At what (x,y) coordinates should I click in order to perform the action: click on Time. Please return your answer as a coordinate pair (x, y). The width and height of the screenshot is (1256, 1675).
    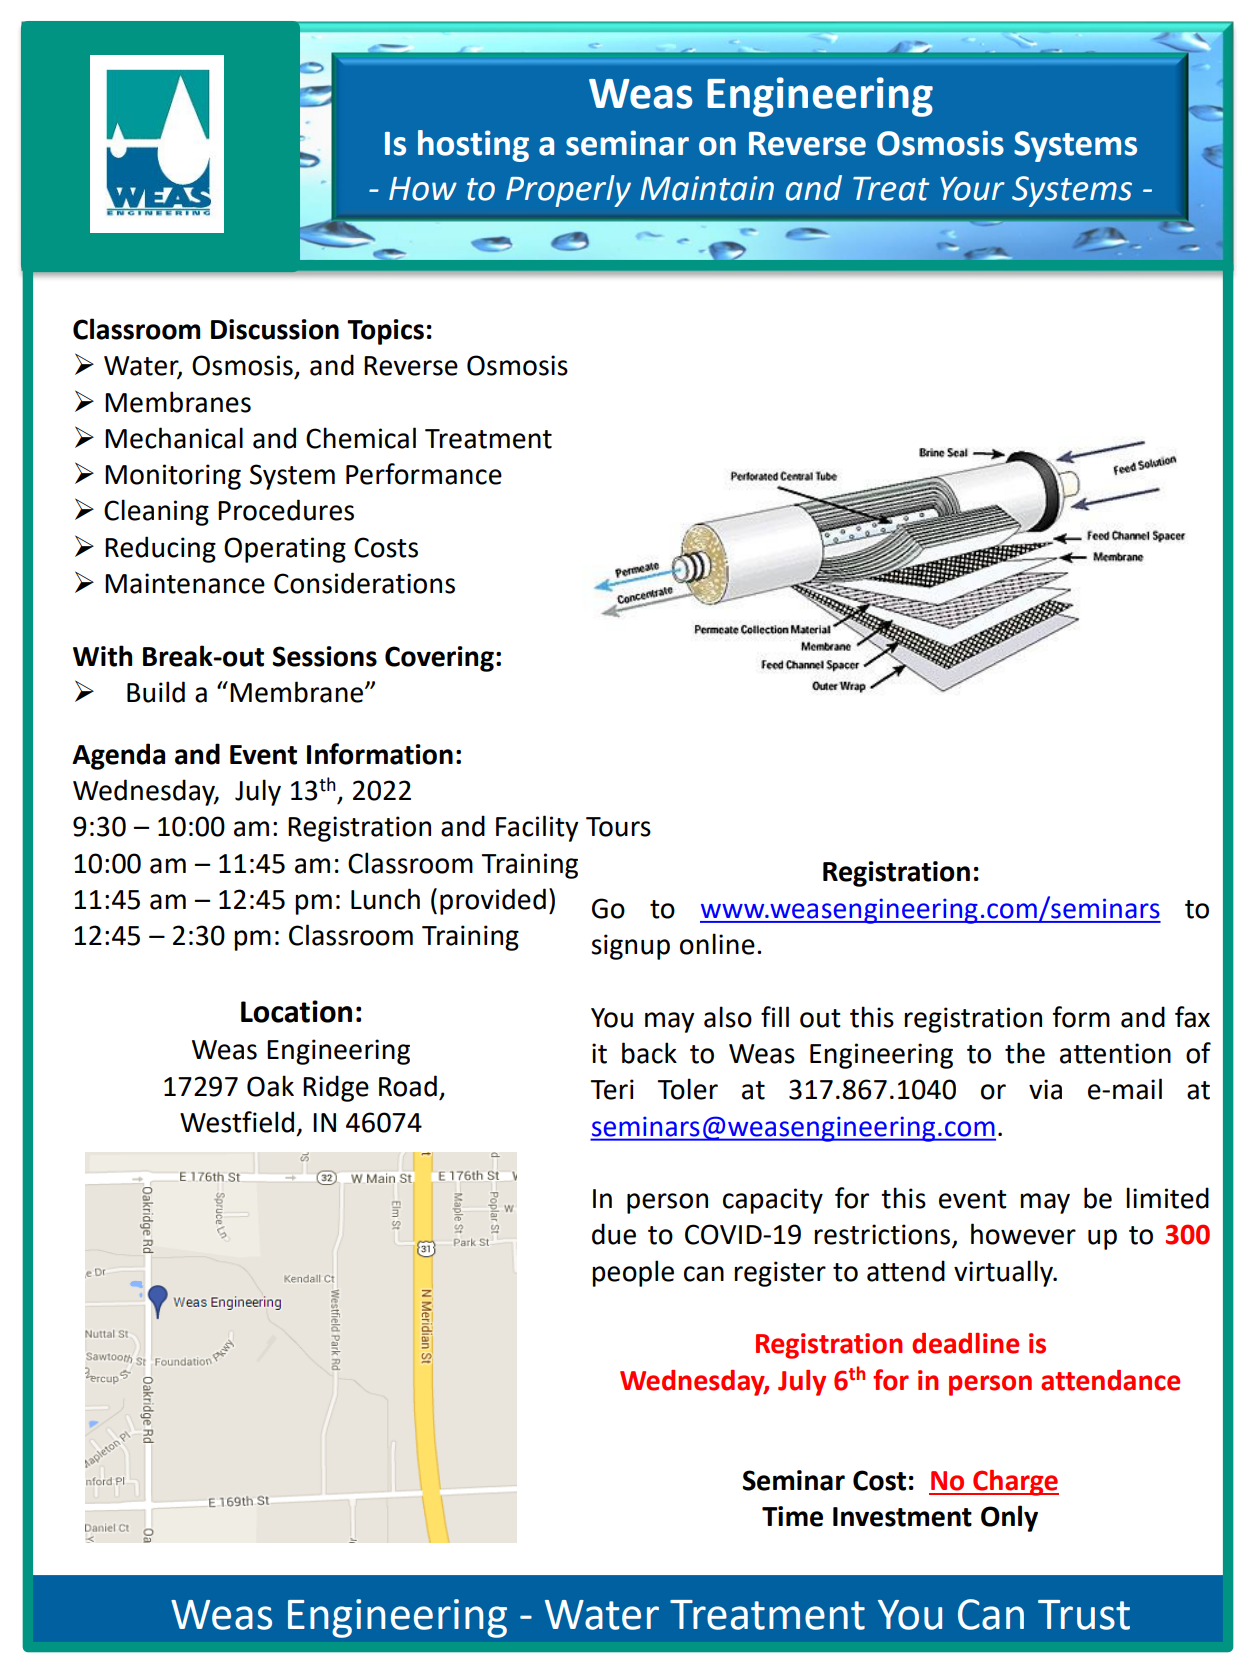
    Looking at the image, I should click on (792, 1516).
